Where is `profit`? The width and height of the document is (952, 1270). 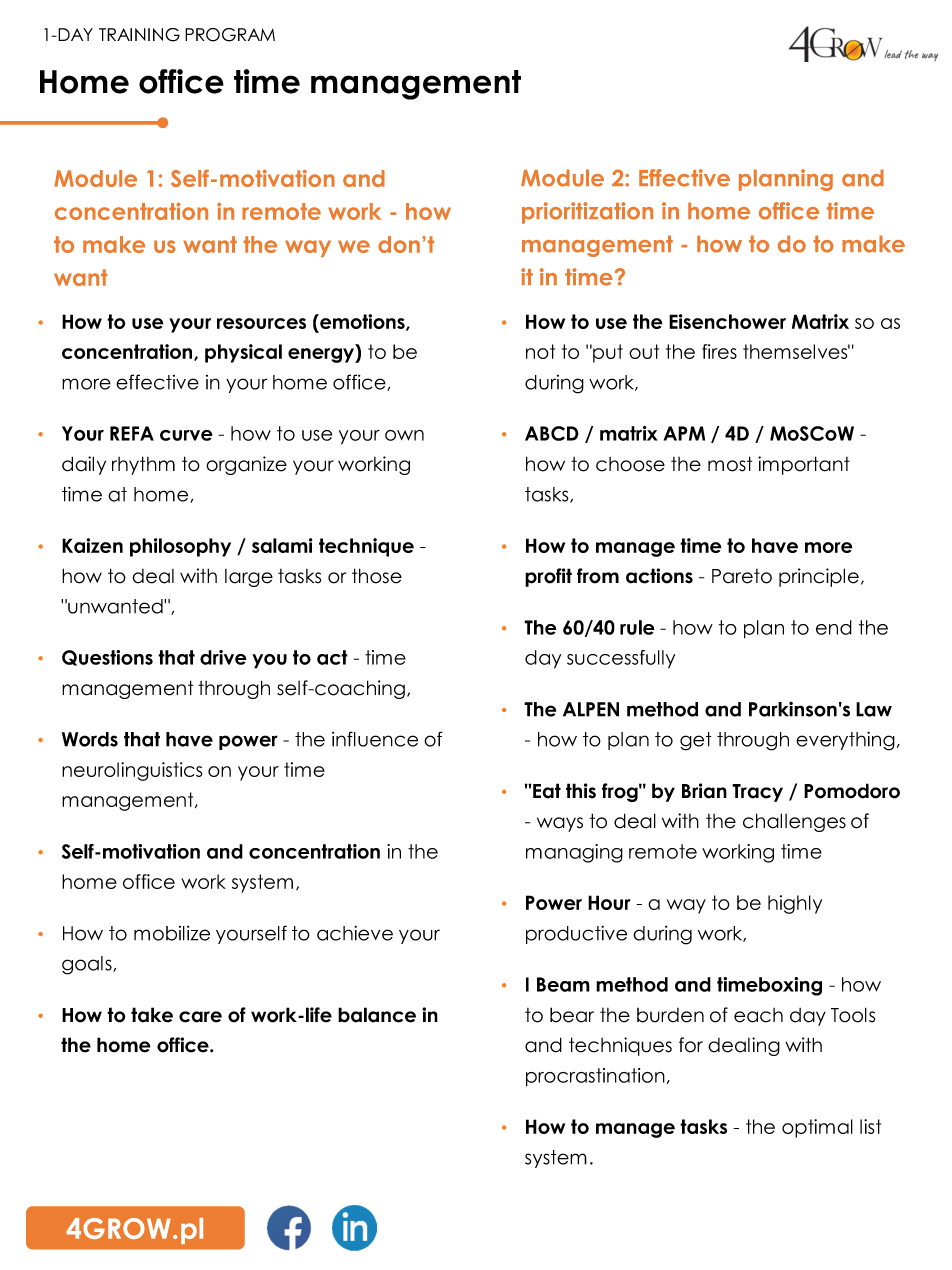
profit is located at coordinates (548, 577).
